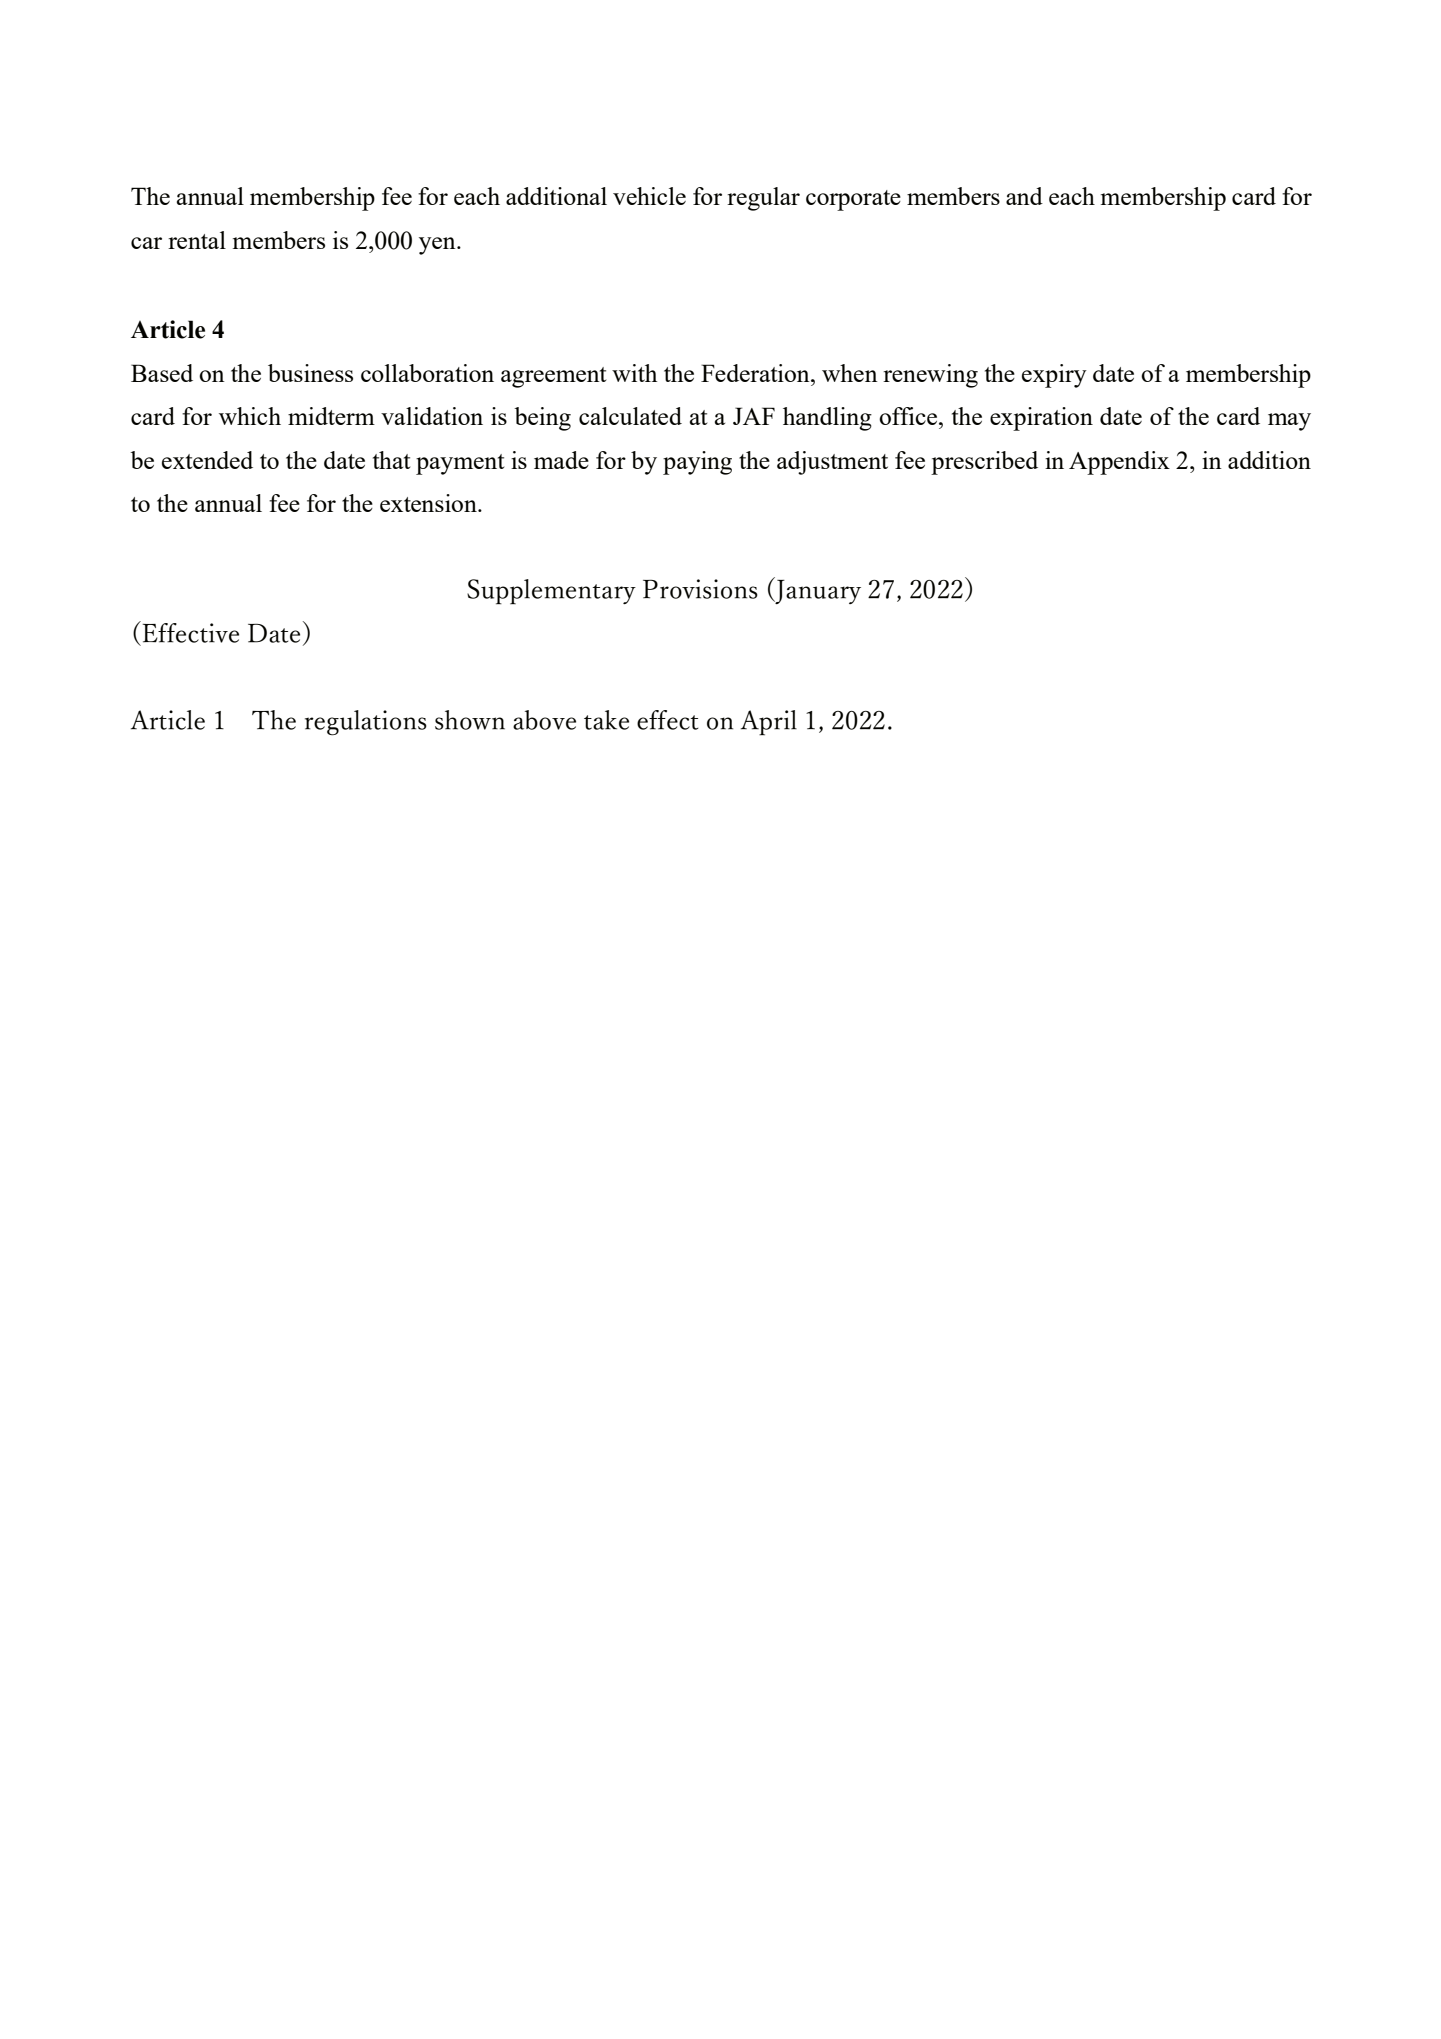 The image size is (1441, 2039). I want to click on regular, so click(763, 199).
